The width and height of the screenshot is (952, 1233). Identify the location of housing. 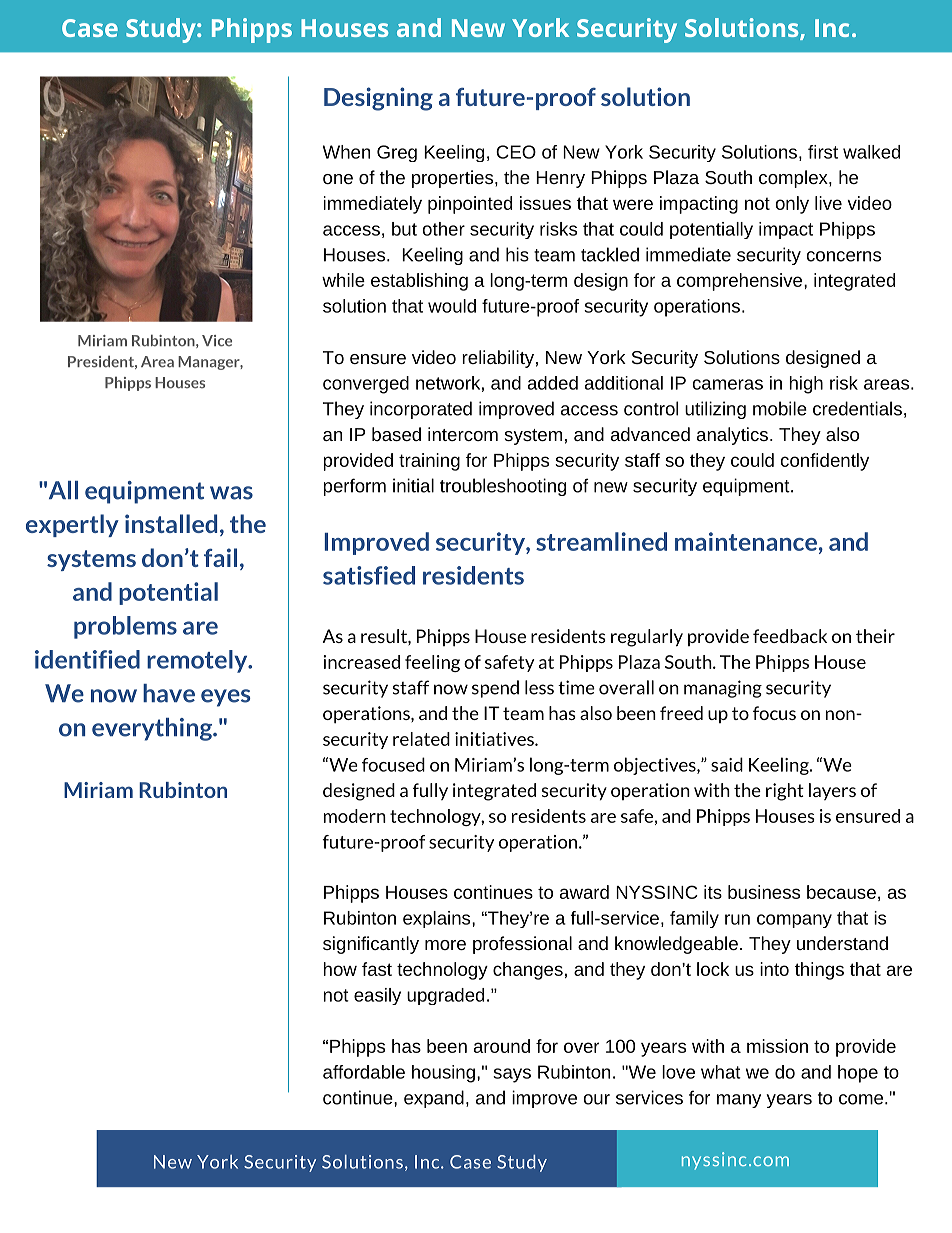
(443, 1074).
